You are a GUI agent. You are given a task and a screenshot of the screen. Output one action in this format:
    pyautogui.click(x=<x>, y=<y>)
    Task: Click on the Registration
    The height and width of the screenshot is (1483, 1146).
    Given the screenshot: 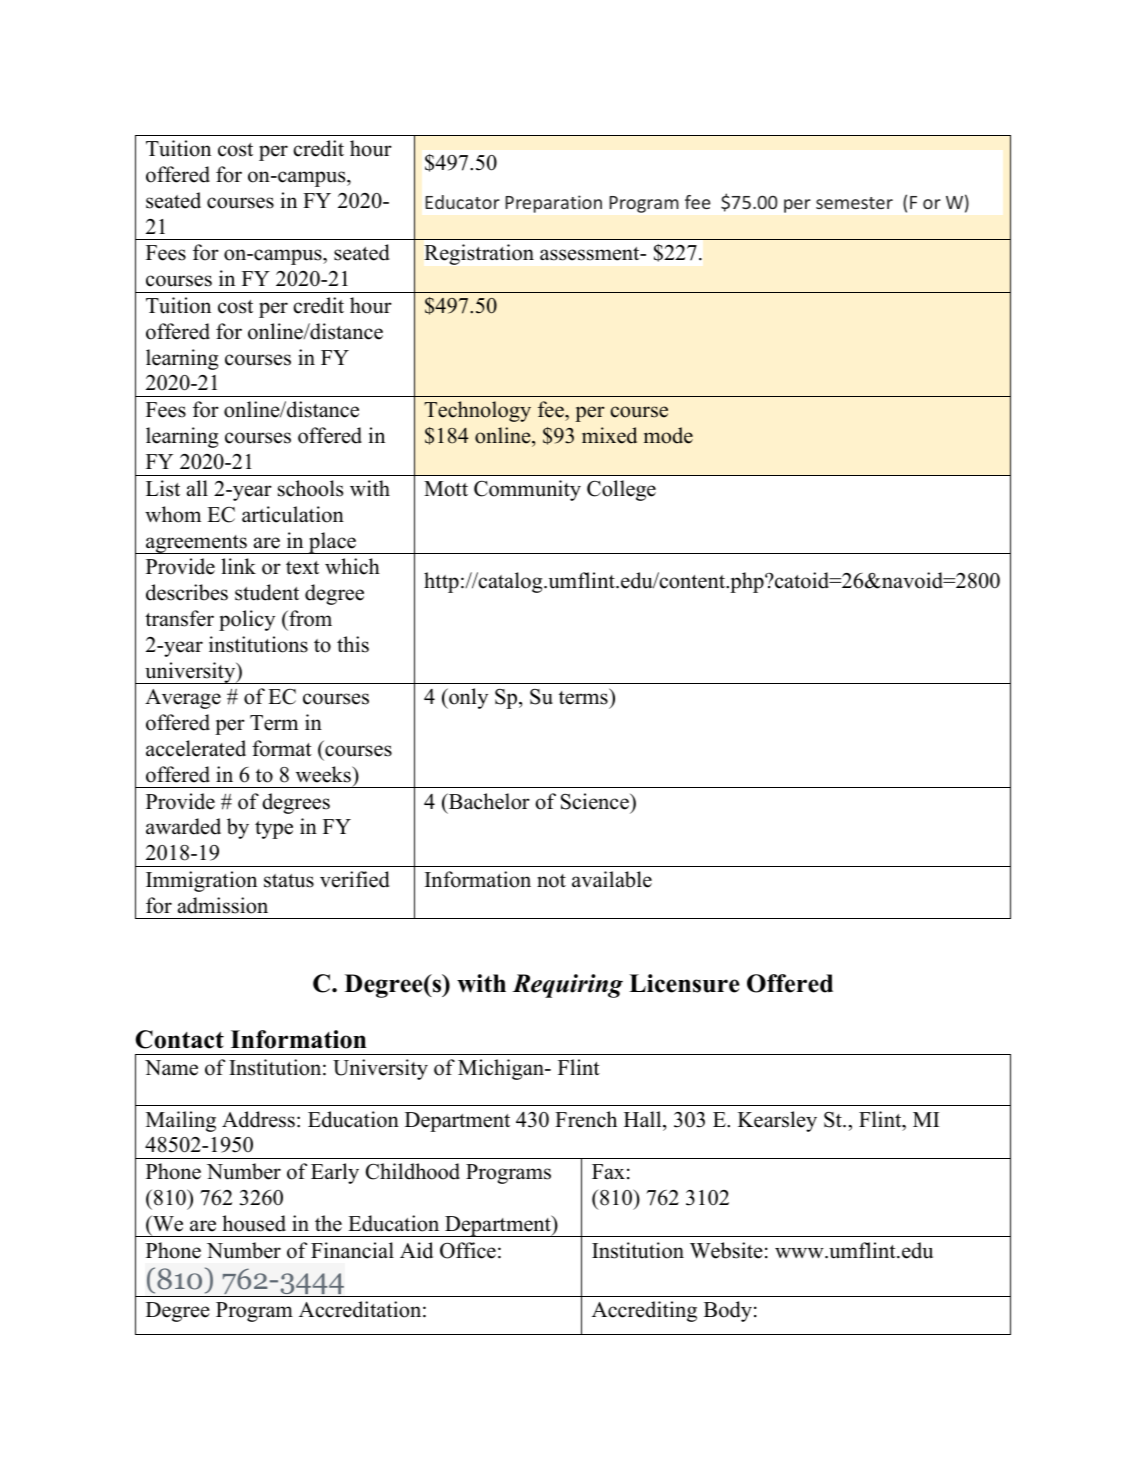 What is the action you would take?
    pyautogui.click(x=479, y=254)
